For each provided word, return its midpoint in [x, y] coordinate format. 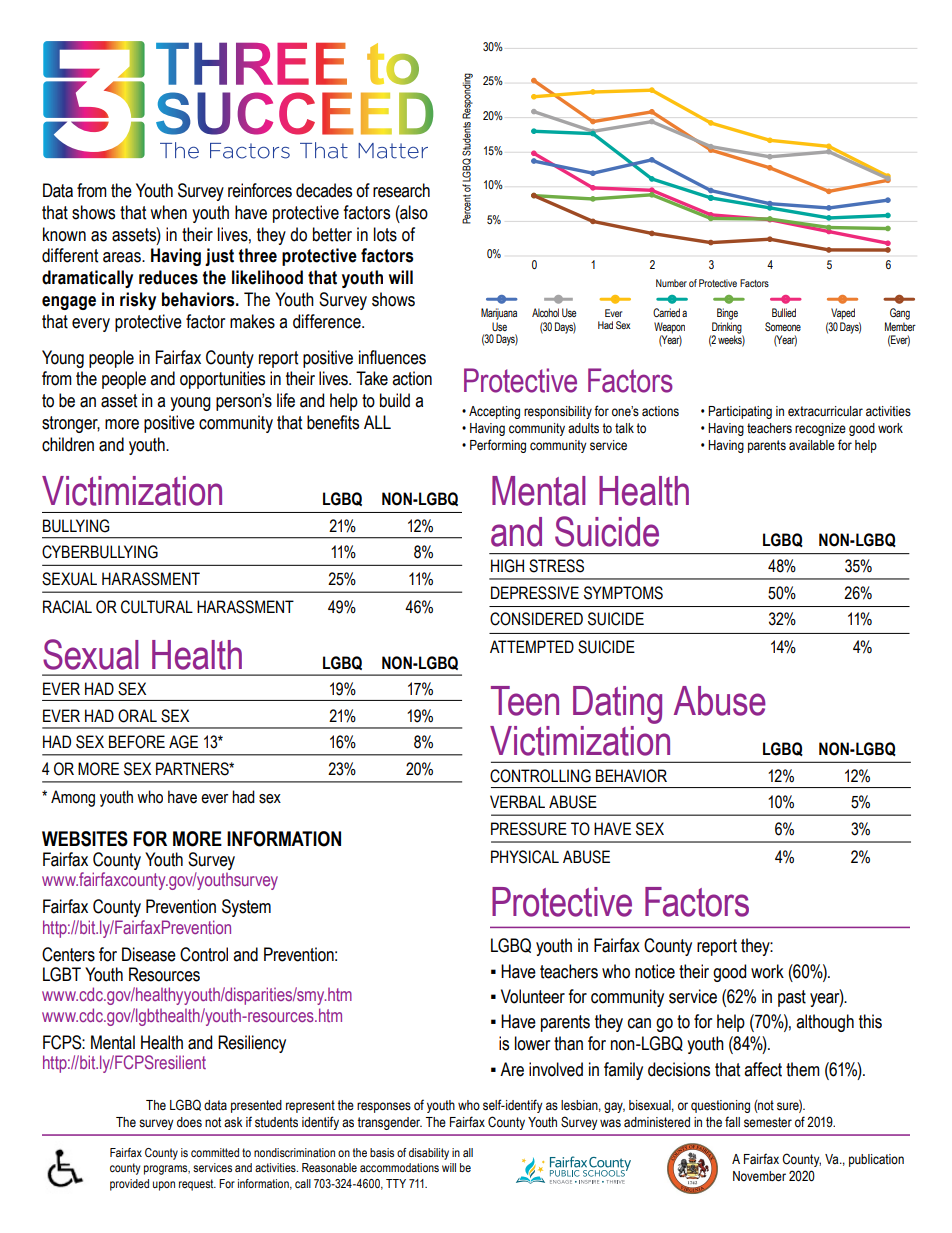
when [168, 212]
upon [164, 1186]
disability [429, 1154]
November [759, 1176]
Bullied [784, 312]
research [401, 190]
